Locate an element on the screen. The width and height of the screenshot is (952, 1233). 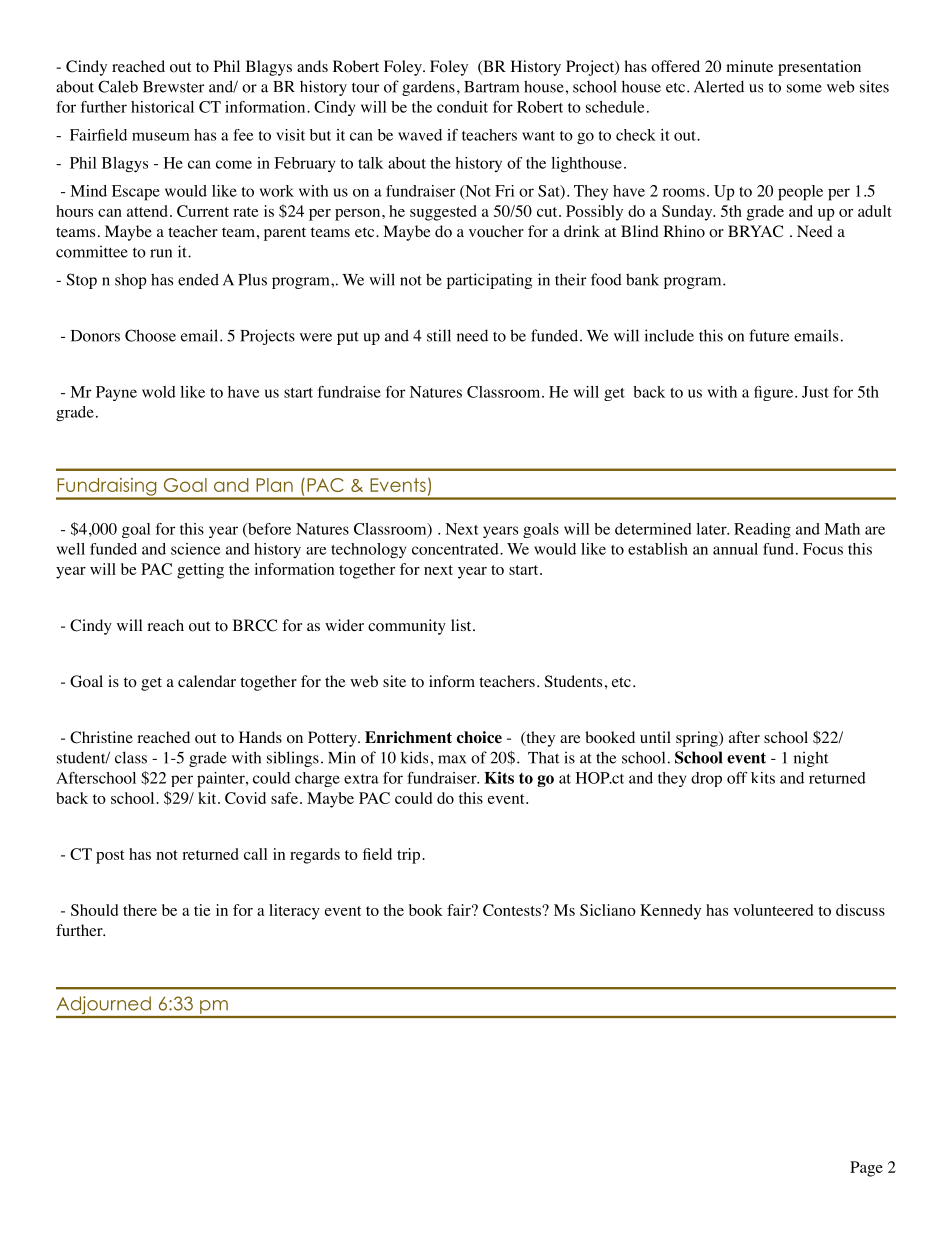
conduit is located at coordinates (462, 107).
